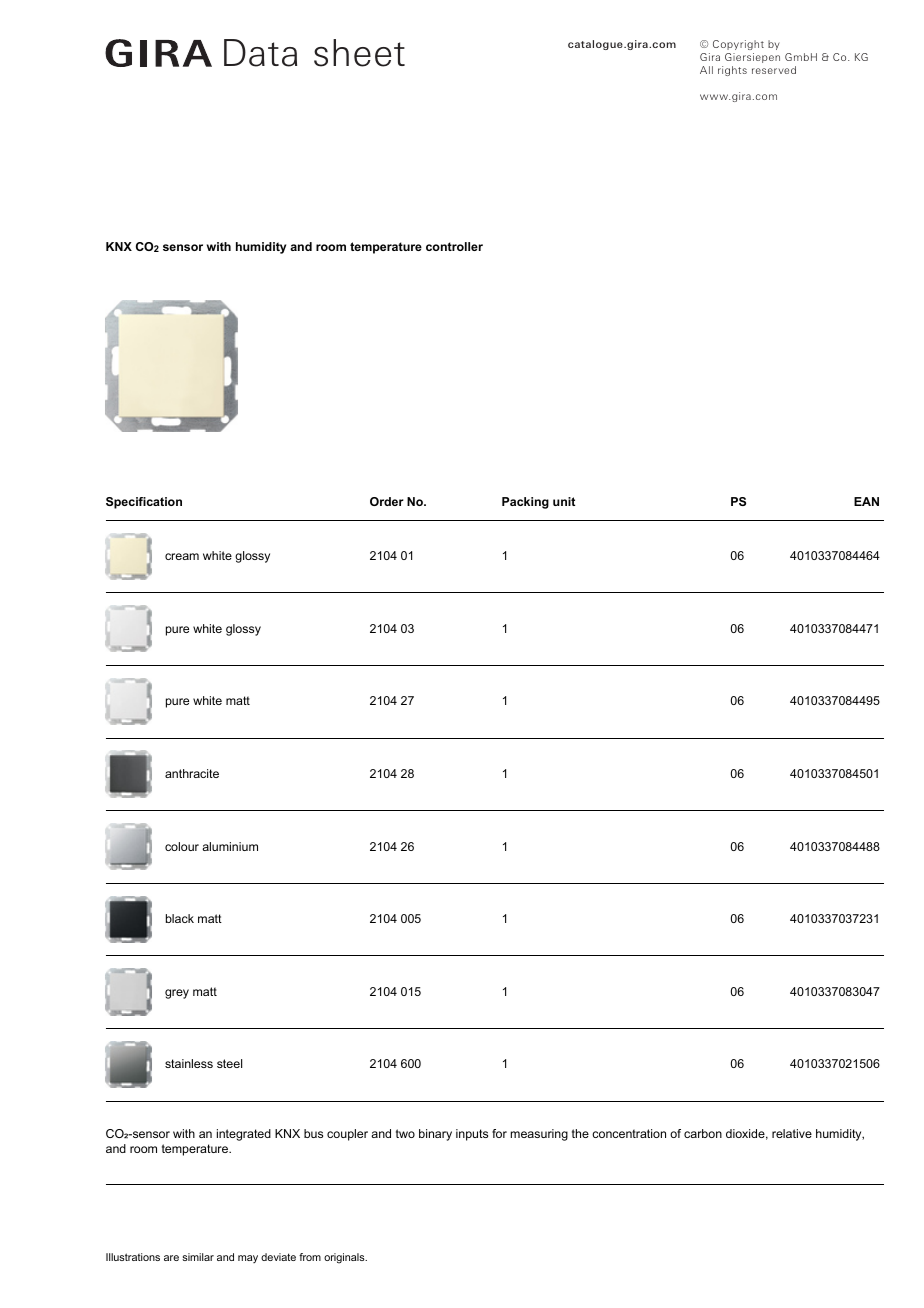 The height and width of the page is (1308, 924). I want to click on relative, so click(792, 1133).
